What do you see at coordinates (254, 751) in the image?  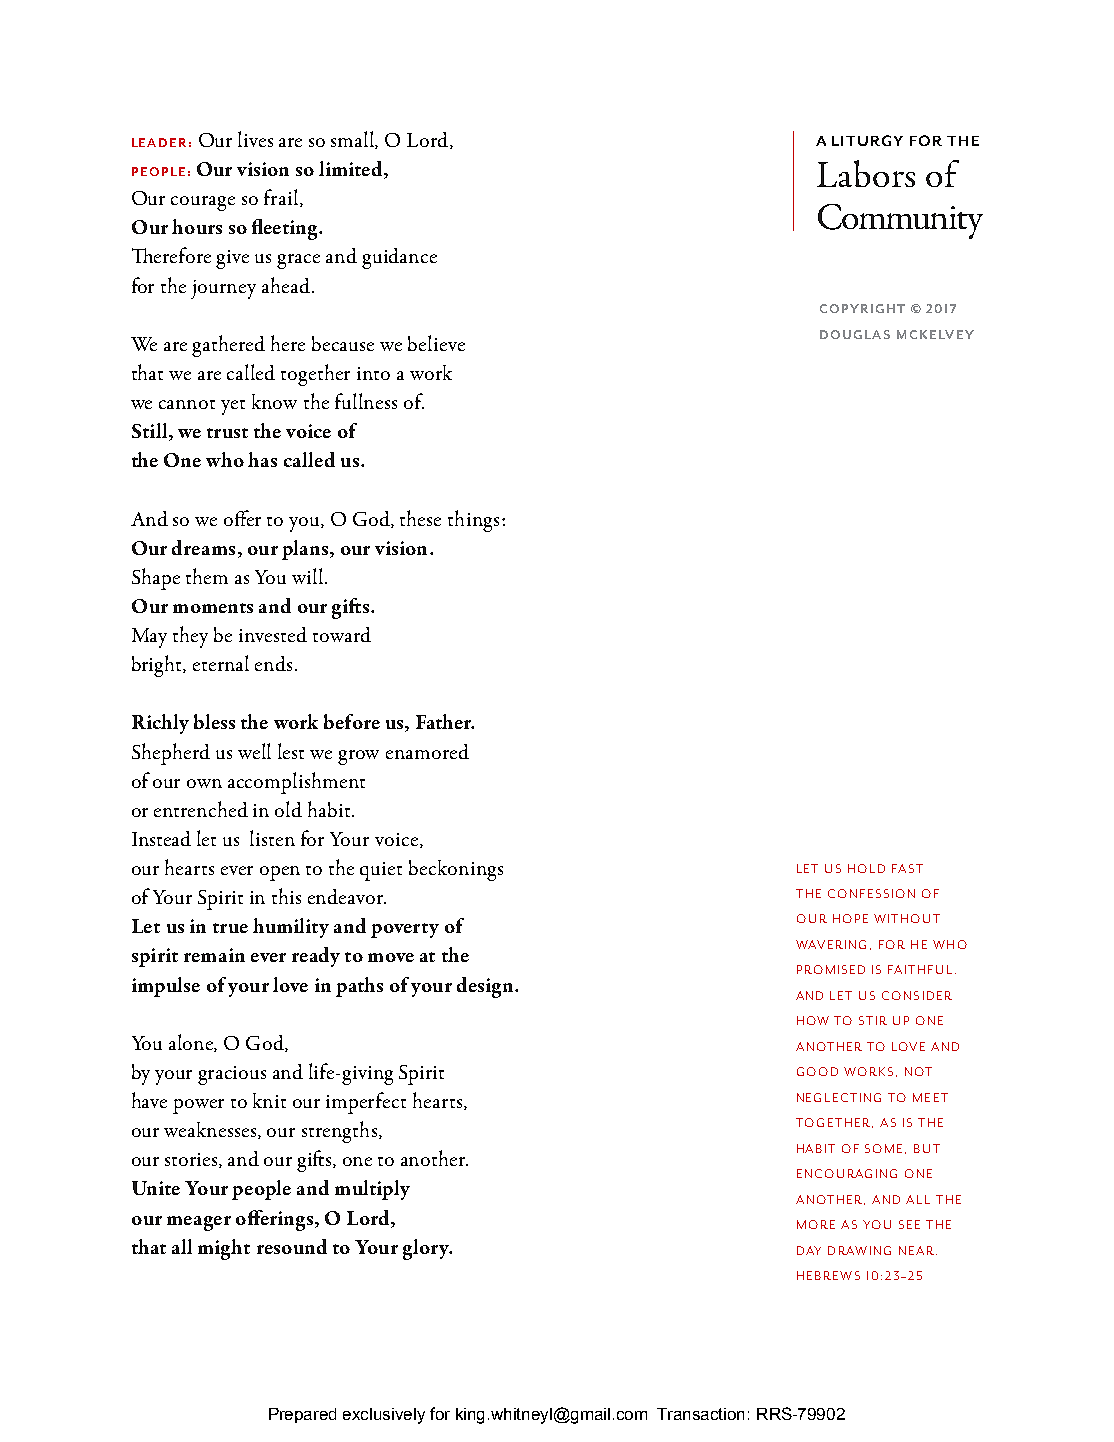 I see `well` at bounding box center [254, 751].
